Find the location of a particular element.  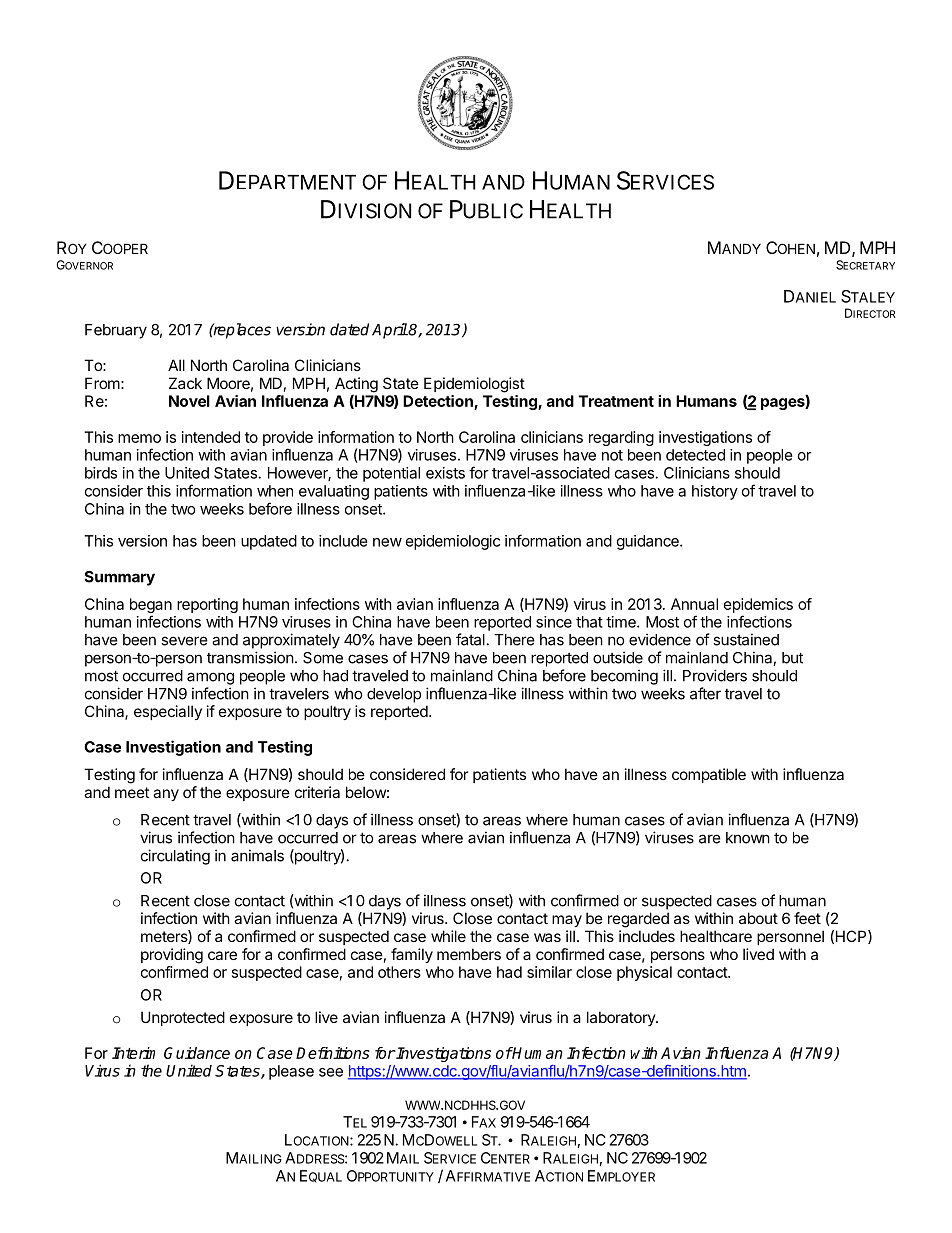

Epidemiologist is located at coordinates (474, 385).
